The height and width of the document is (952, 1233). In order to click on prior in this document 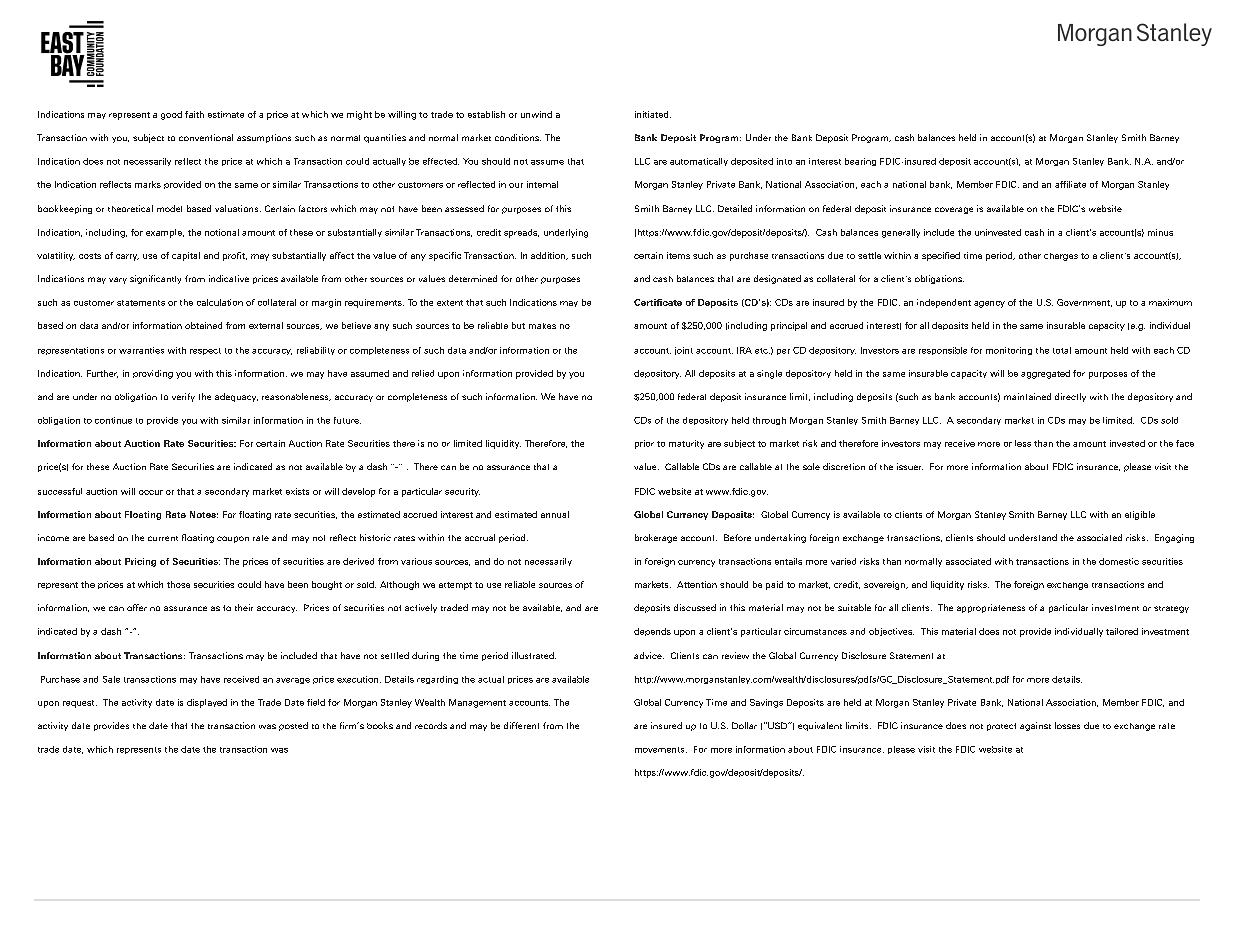, I will do `click(644, 444)`.
